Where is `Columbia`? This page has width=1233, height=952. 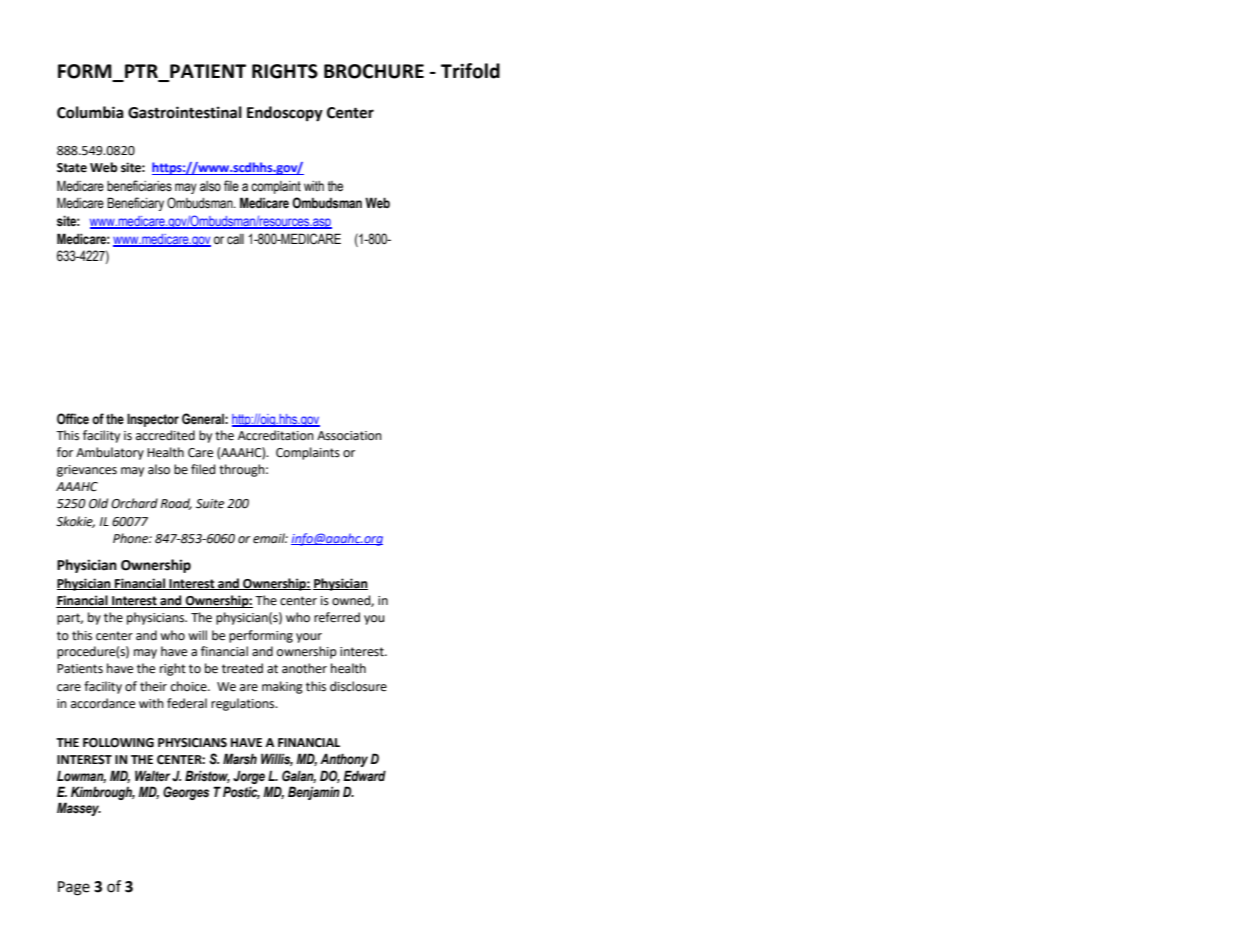 Columbia is located at coordinates (90, 112).
